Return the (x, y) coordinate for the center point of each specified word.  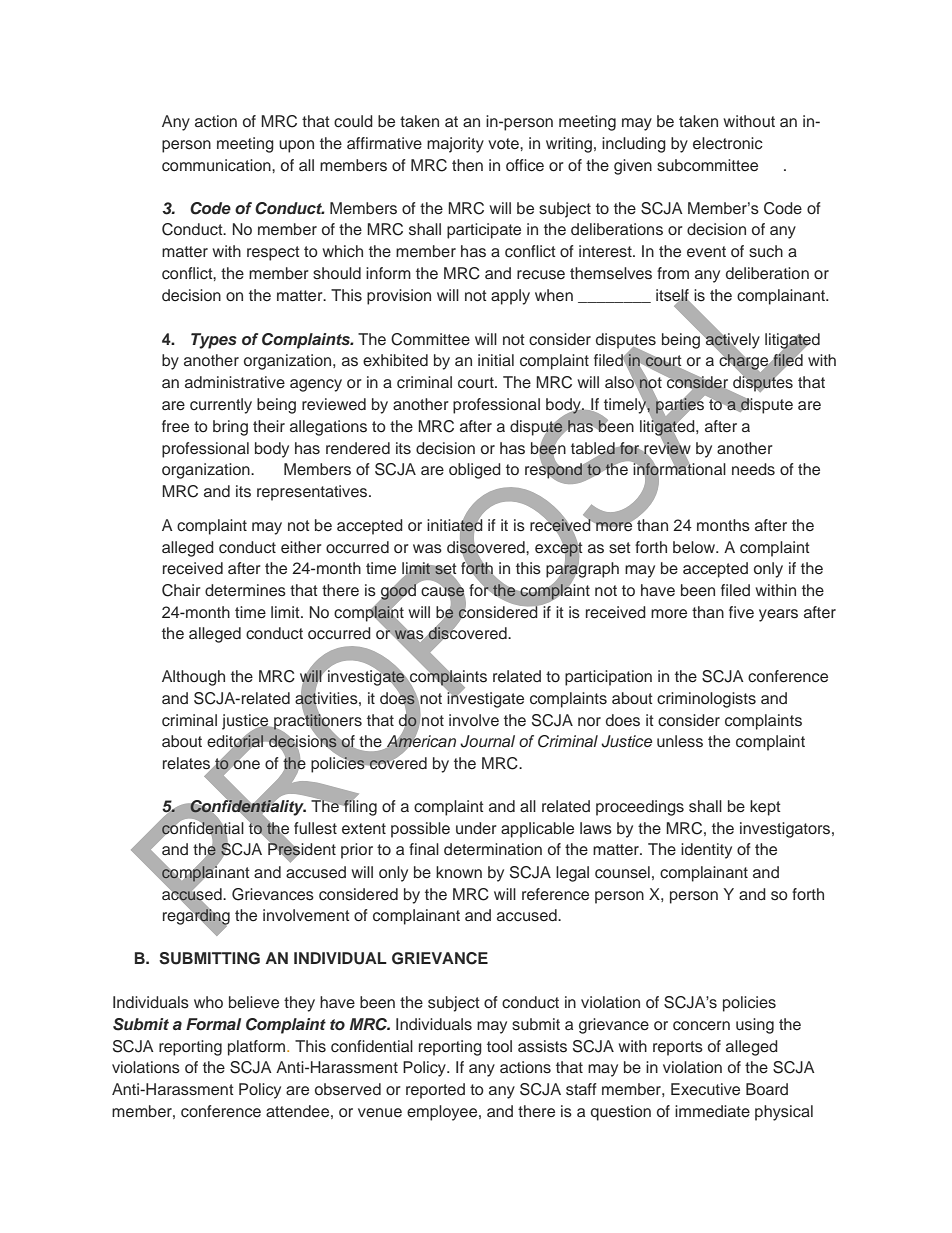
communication (217, 165)
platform (258, 1048)
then (467, 165)
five (741, 612)
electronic (728, 143)
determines (245, 590)
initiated (455, 525)
